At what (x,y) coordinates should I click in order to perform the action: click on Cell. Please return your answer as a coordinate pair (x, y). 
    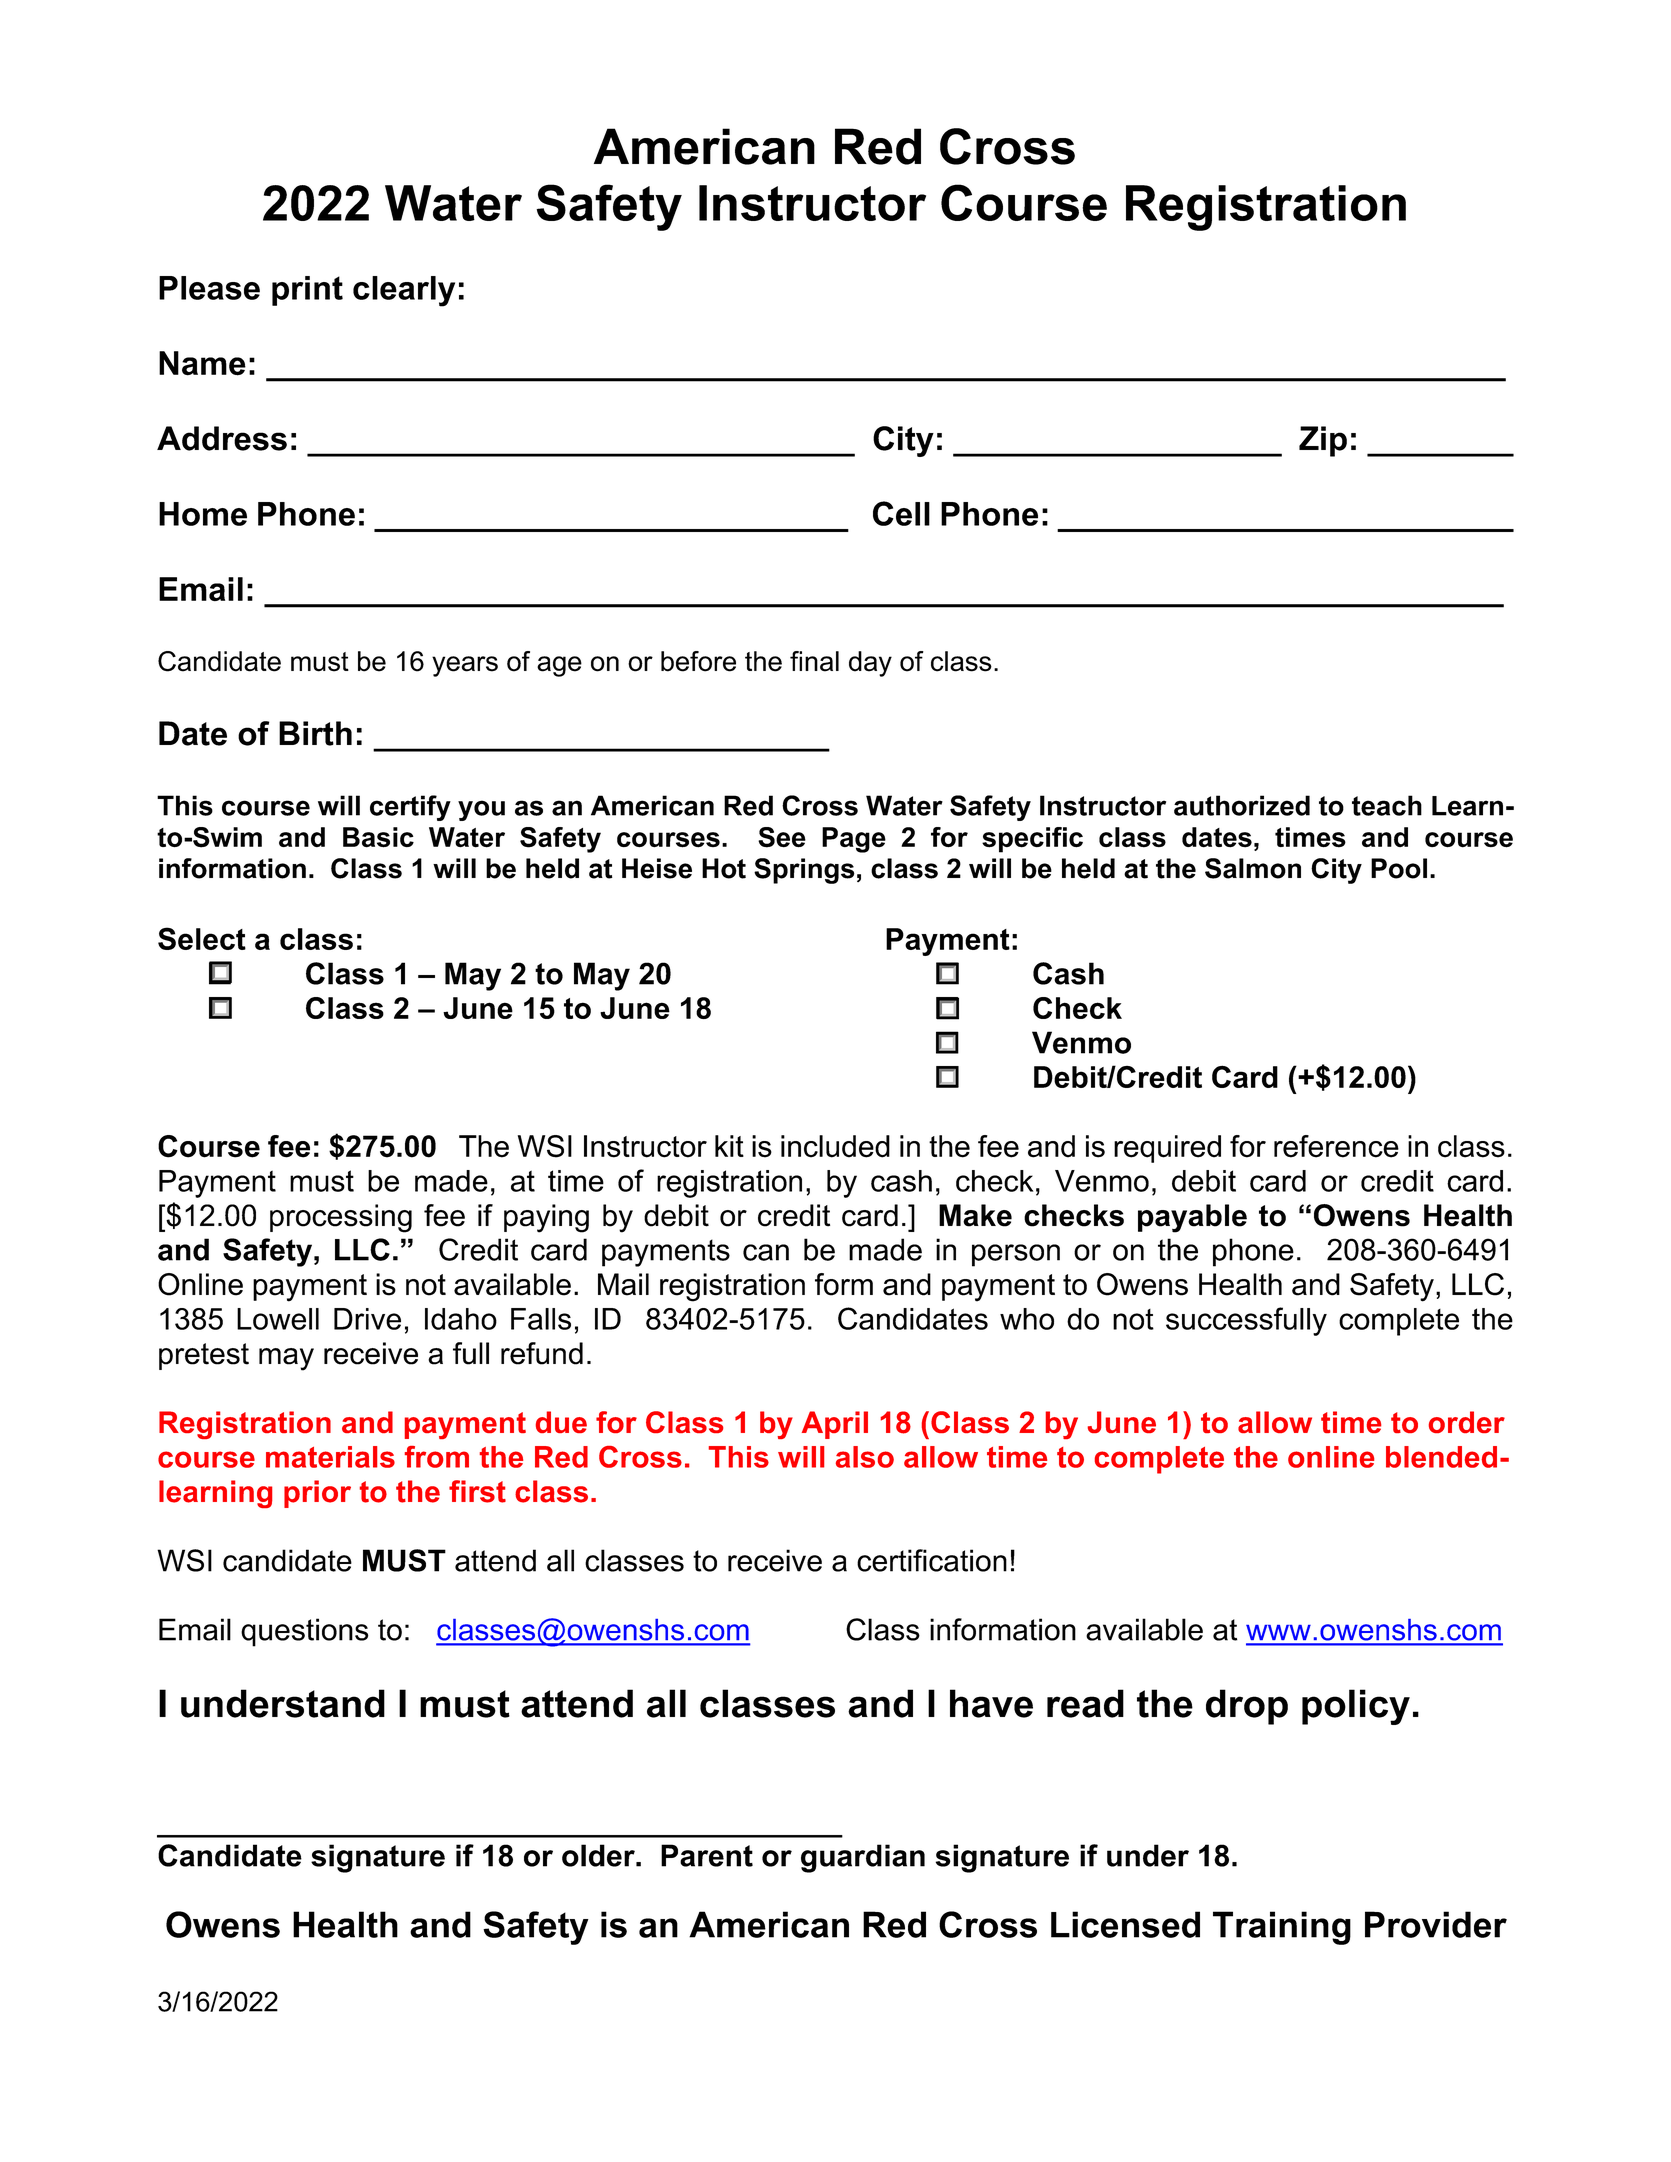
    Looking at the image, I should click on (901, 513).
